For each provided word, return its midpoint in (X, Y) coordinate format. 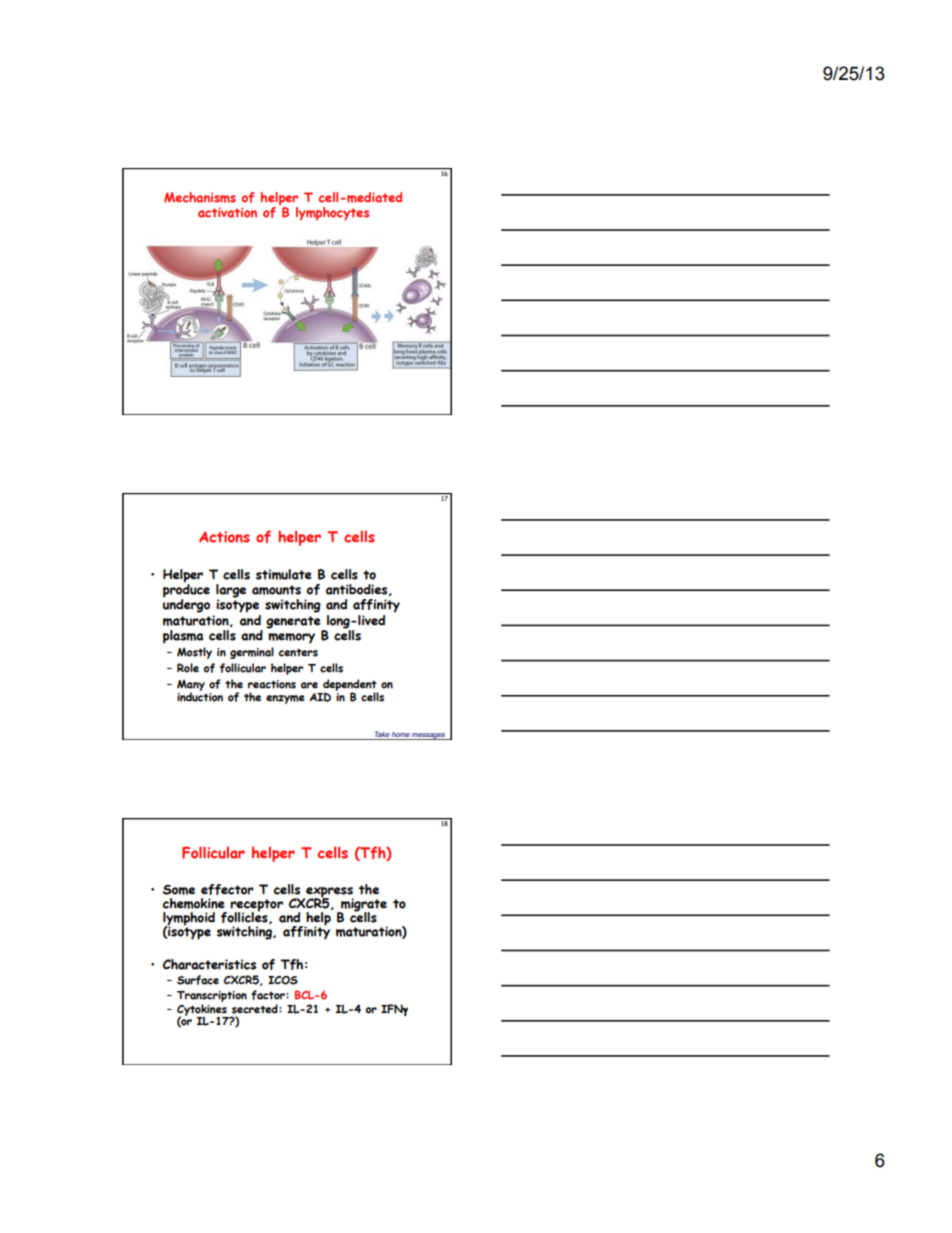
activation (227, 212)
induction (200, 696)
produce (186, 591)
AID (320, 697)
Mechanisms (200, 197)
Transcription (212, 996)
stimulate (284, 574)
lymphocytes (332, 214)
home (401, 734)
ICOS (283, 980)
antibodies (358, 590)
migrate (363, 906)
